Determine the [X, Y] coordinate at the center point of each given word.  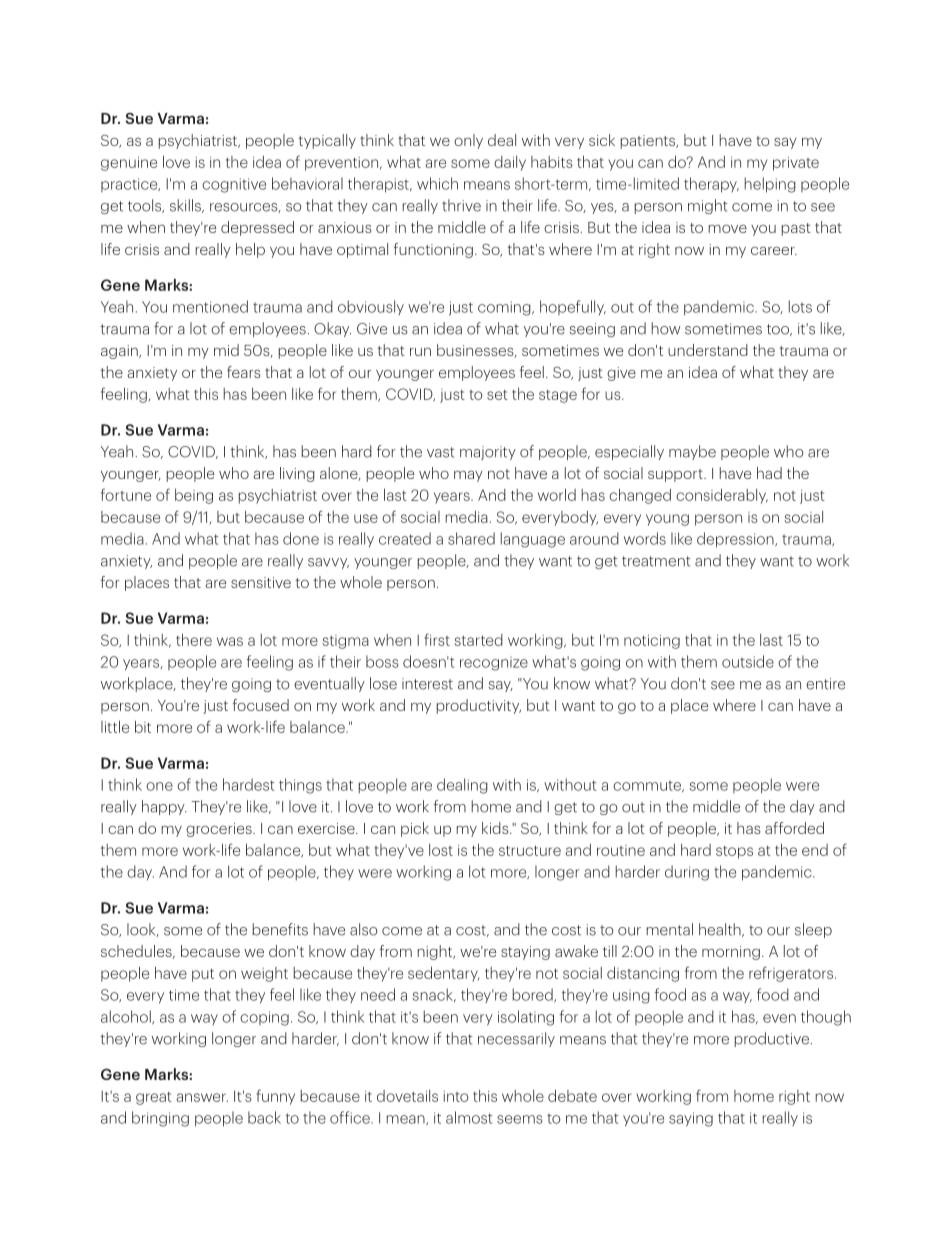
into [456, 1096]
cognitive [234, 185]
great [154, 1098]
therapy [711, 185]
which [437, 183]
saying [691, 1119]
